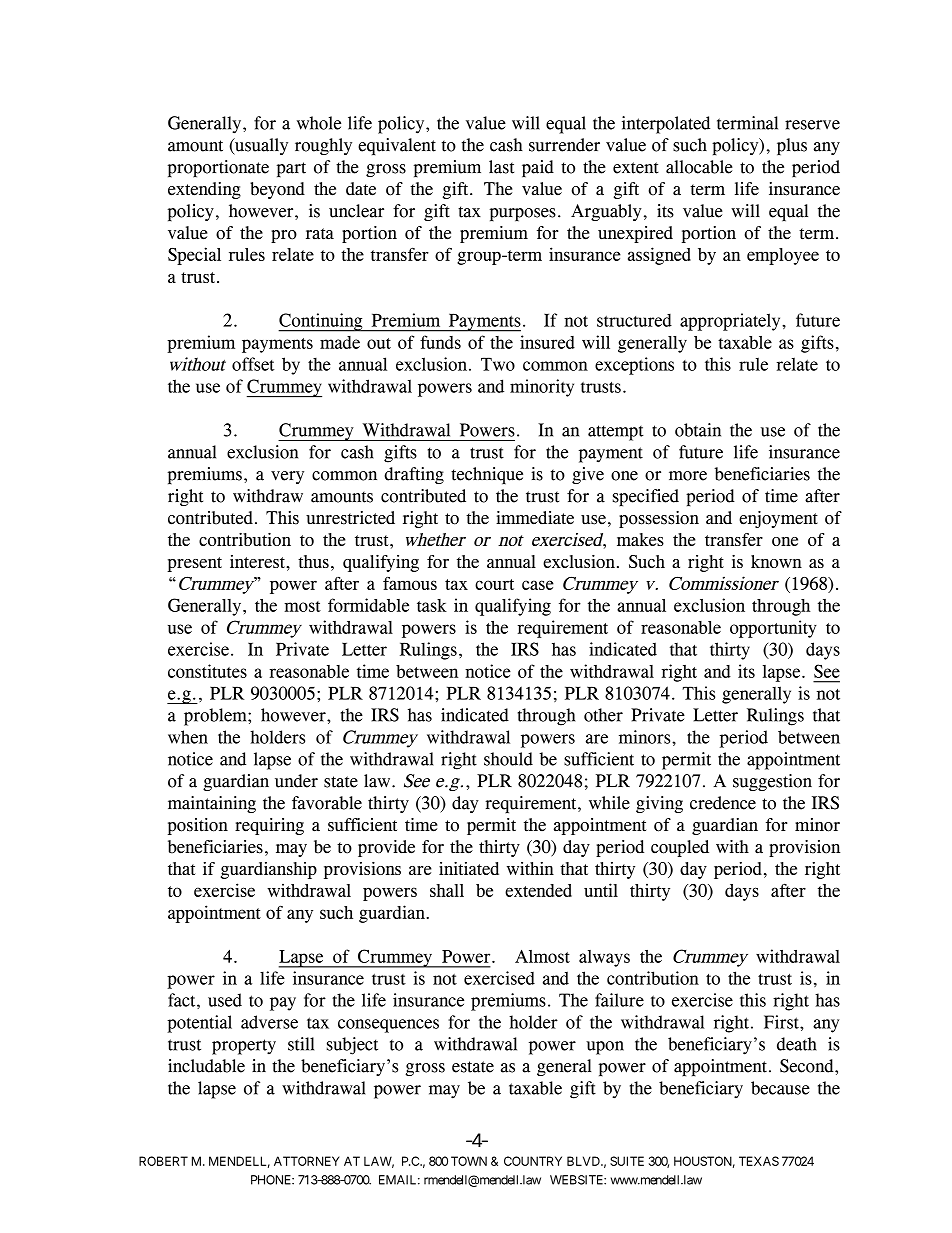  What do you see at coordinates (487, 475) in the document?
I see `technique` at bounding box center [487, 475].
